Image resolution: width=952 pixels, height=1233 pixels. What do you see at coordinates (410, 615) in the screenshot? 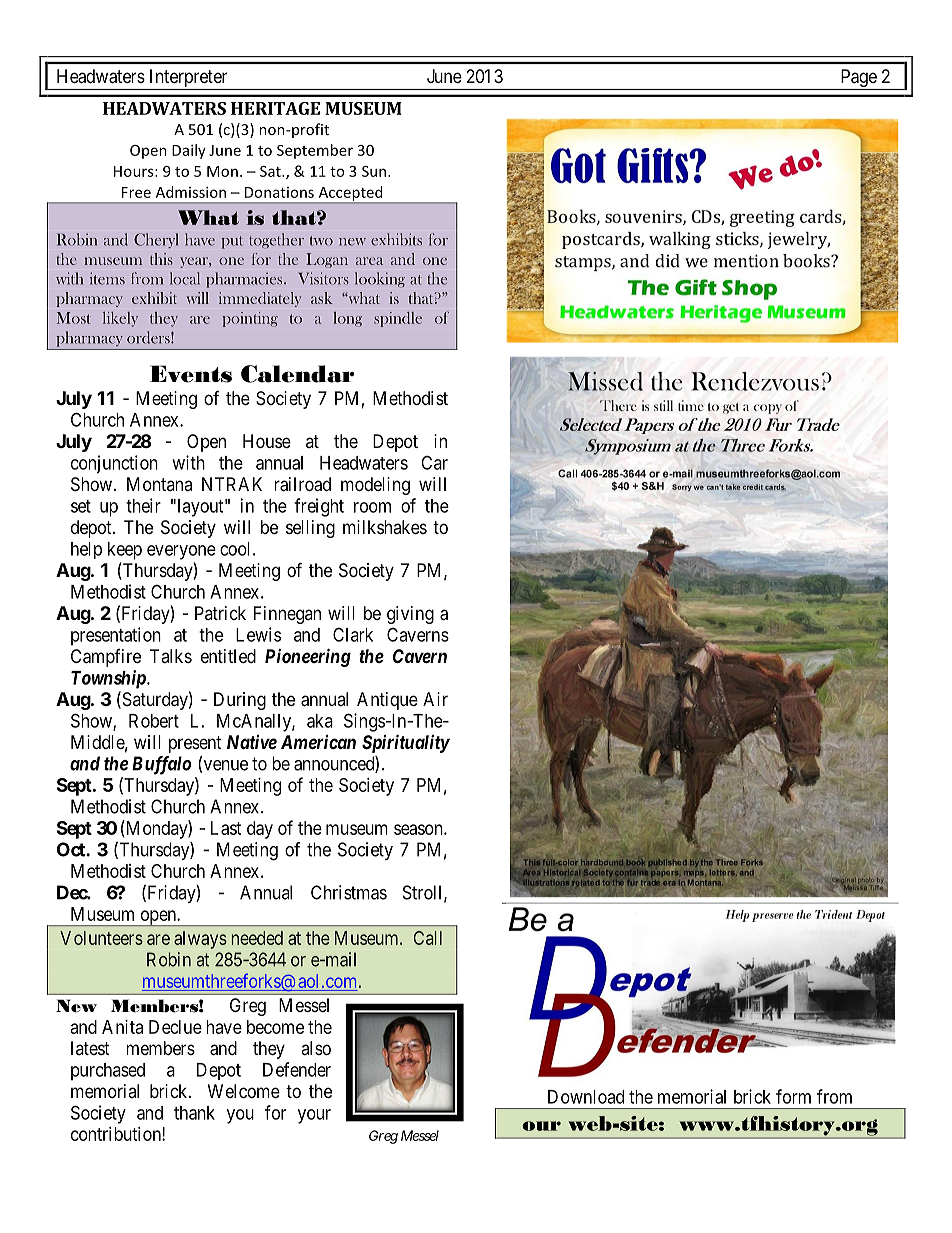
I see `giving` at bounding box center [410, 615].
